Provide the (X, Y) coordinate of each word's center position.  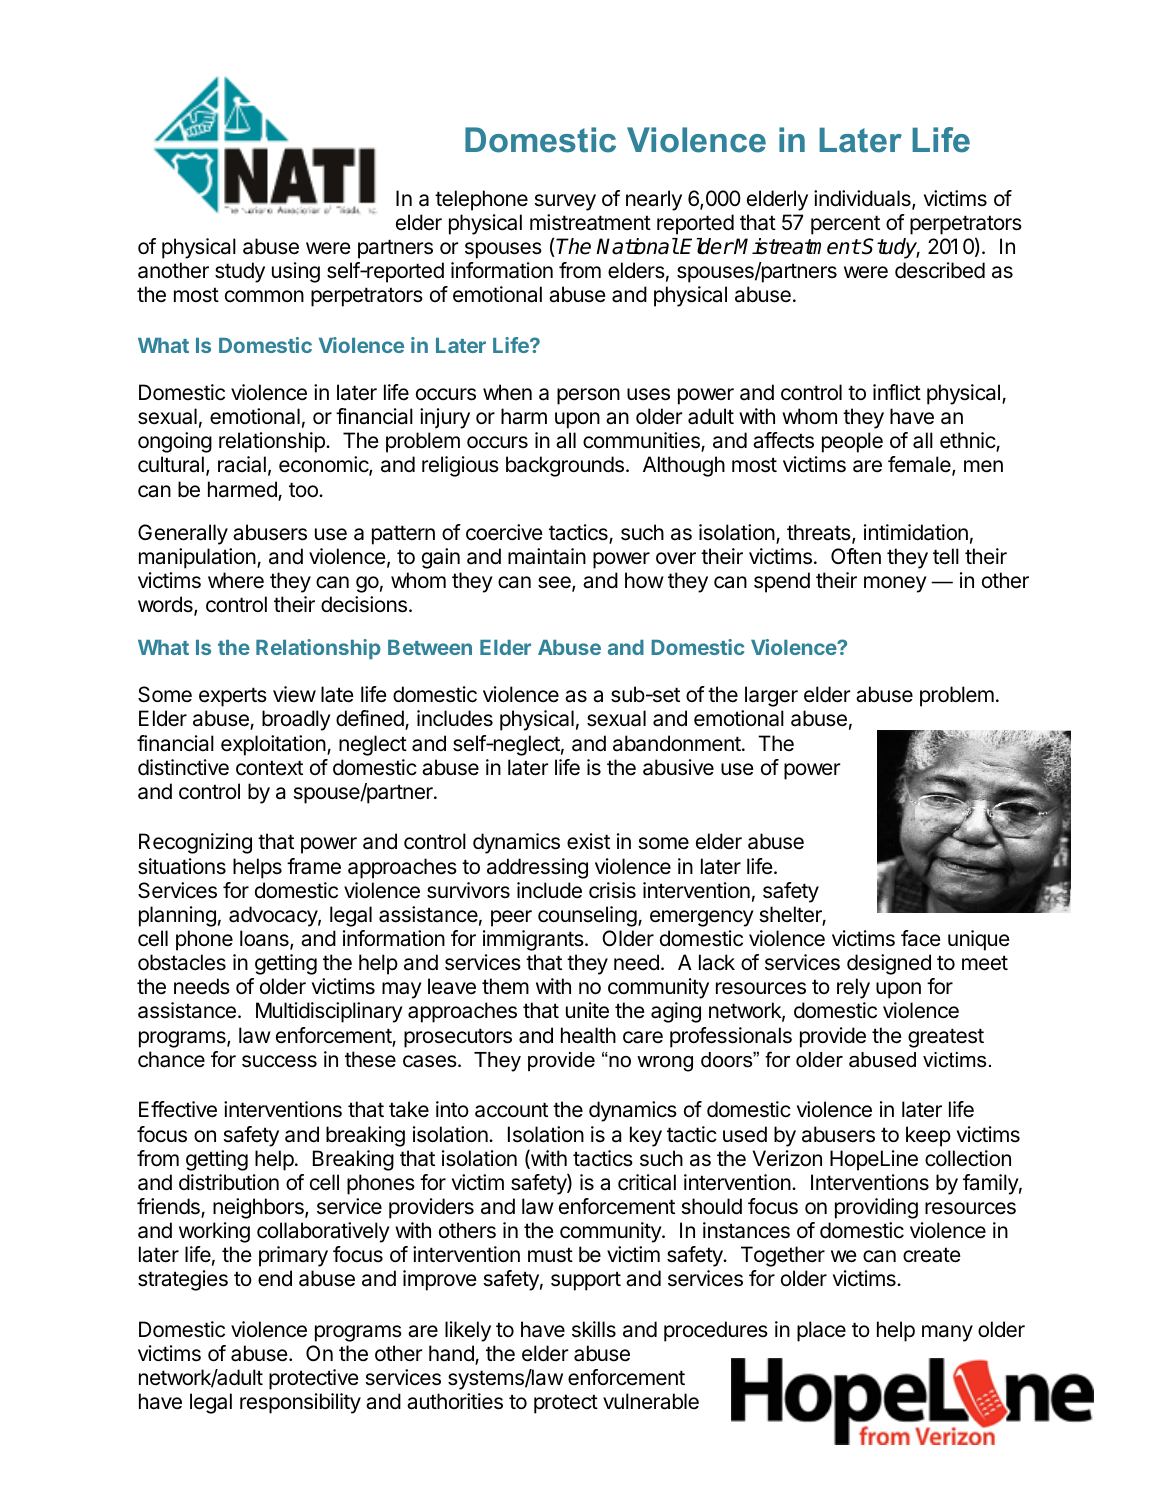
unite (587, 1010)
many (947, 1333)
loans (265, 939)
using (296, 272)
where (236, 580)
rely (853, 988)
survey (565, 202)
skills (594, 1329)
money (895, 584)
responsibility (300, 1403)
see (555, 583)
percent (845, 225)
